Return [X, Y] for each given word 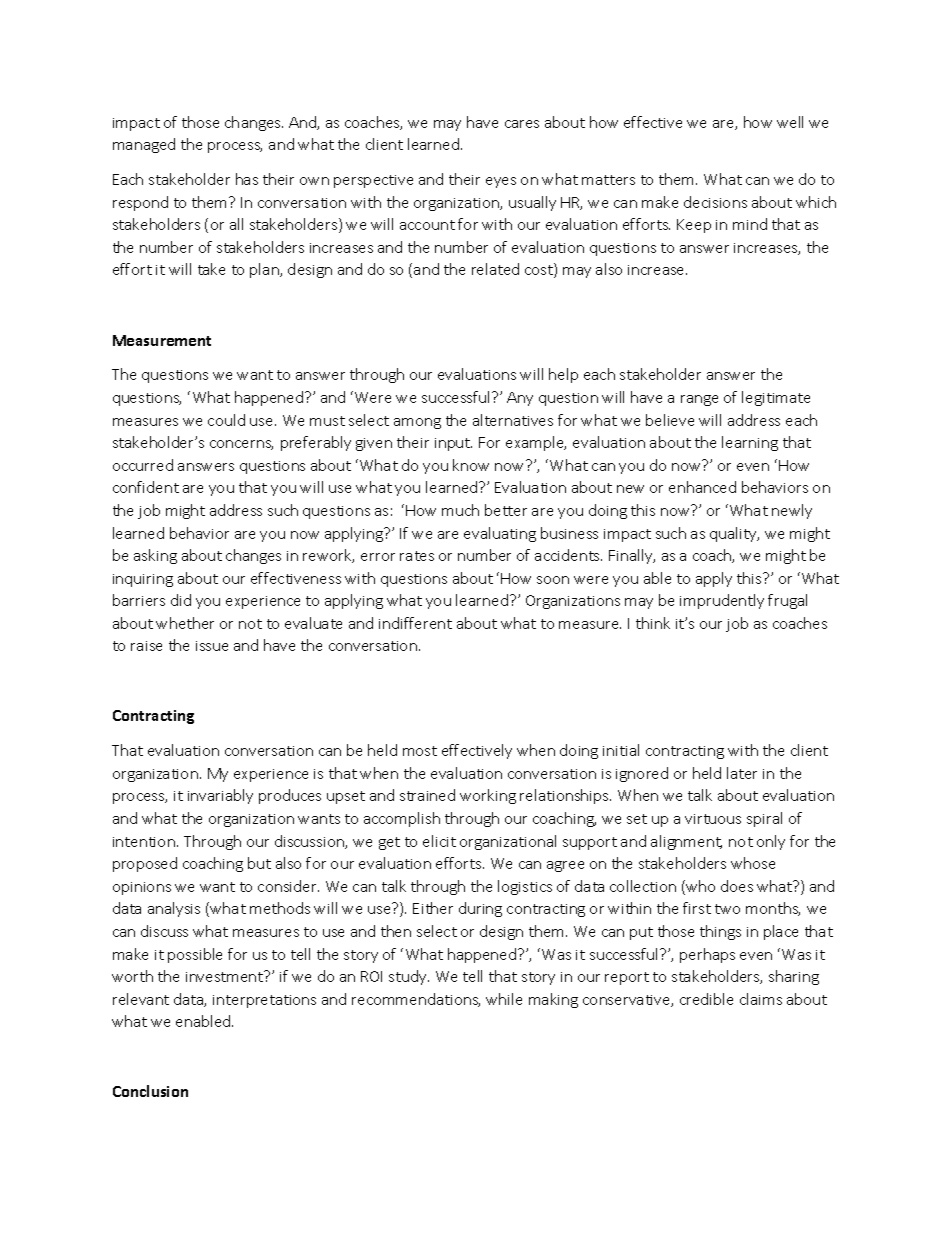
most [420, 751]
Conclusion [150, 1091]
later [742, 773]
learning [750, 443]
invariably [220, 796]
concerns [241, 445]
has [247, 179]
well [790, 122]
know [471, 465]
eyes [501, 182]
